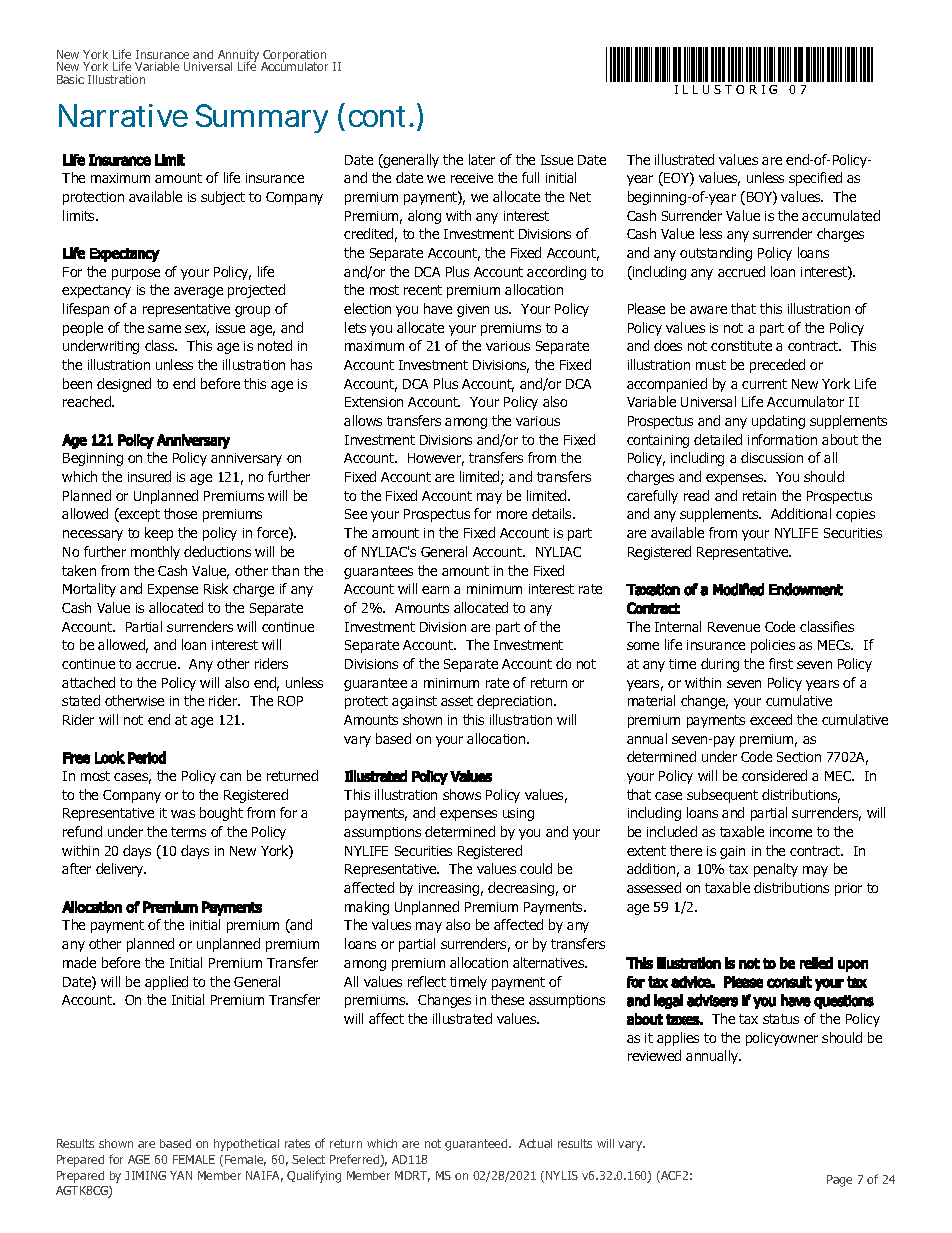 This page has width=952, height=1233. What do you see at coordinates (771, 719) in the page?
I see `exceed` at bounding box center [771, 719].
